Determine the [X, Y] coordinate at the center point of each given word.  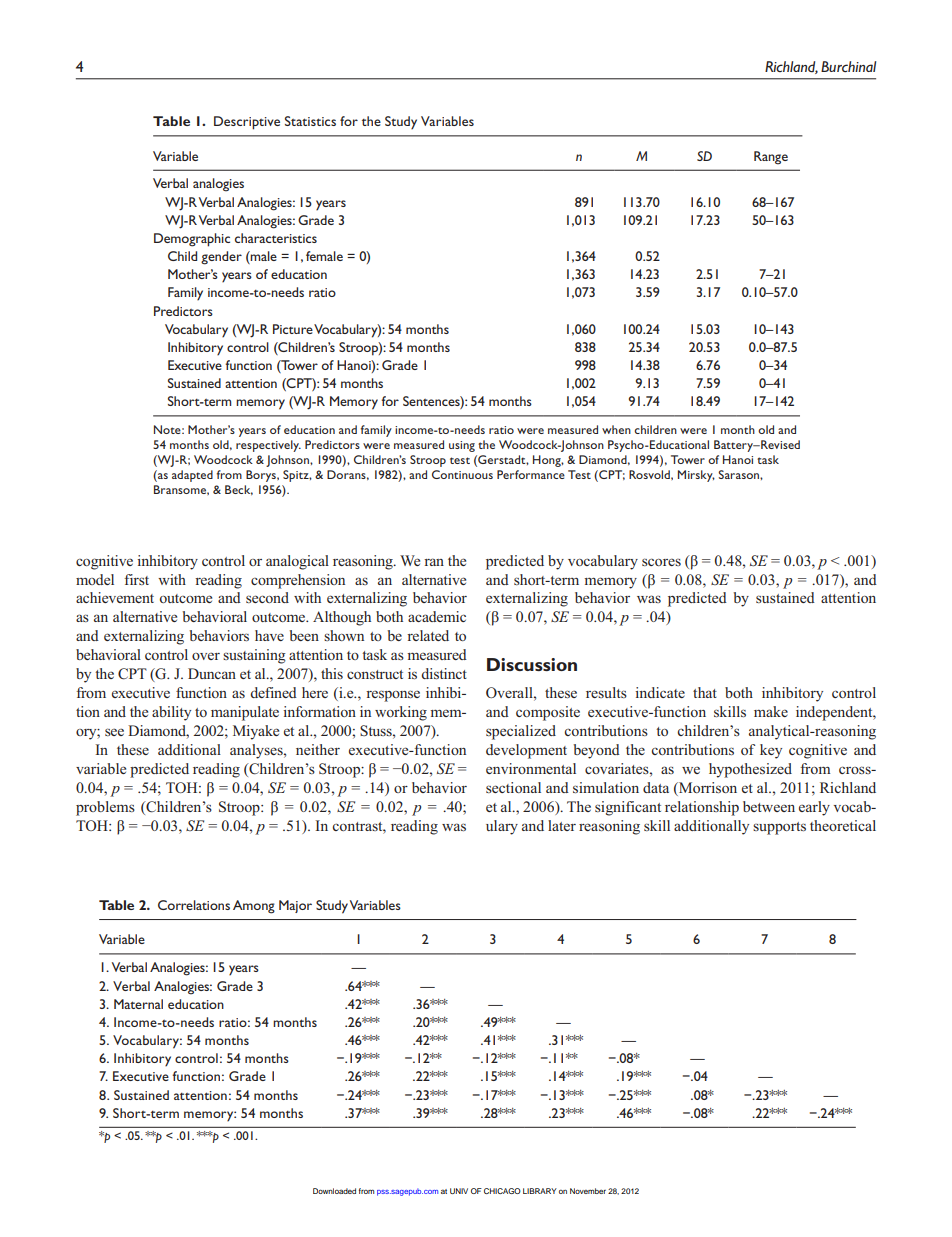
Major [295, 906]
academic [437, 616]
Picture [293, 329]
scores [661, 562]
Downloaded [334, 1191]
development [526, 751]
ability [171, 713]
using [462, 446]
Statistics [310, 121]
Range [771, 158]
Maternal [138, 1004]
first [136, 579]
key [771, 751]
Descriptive [247, 123]
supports [779, 828]
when [616, 429]
